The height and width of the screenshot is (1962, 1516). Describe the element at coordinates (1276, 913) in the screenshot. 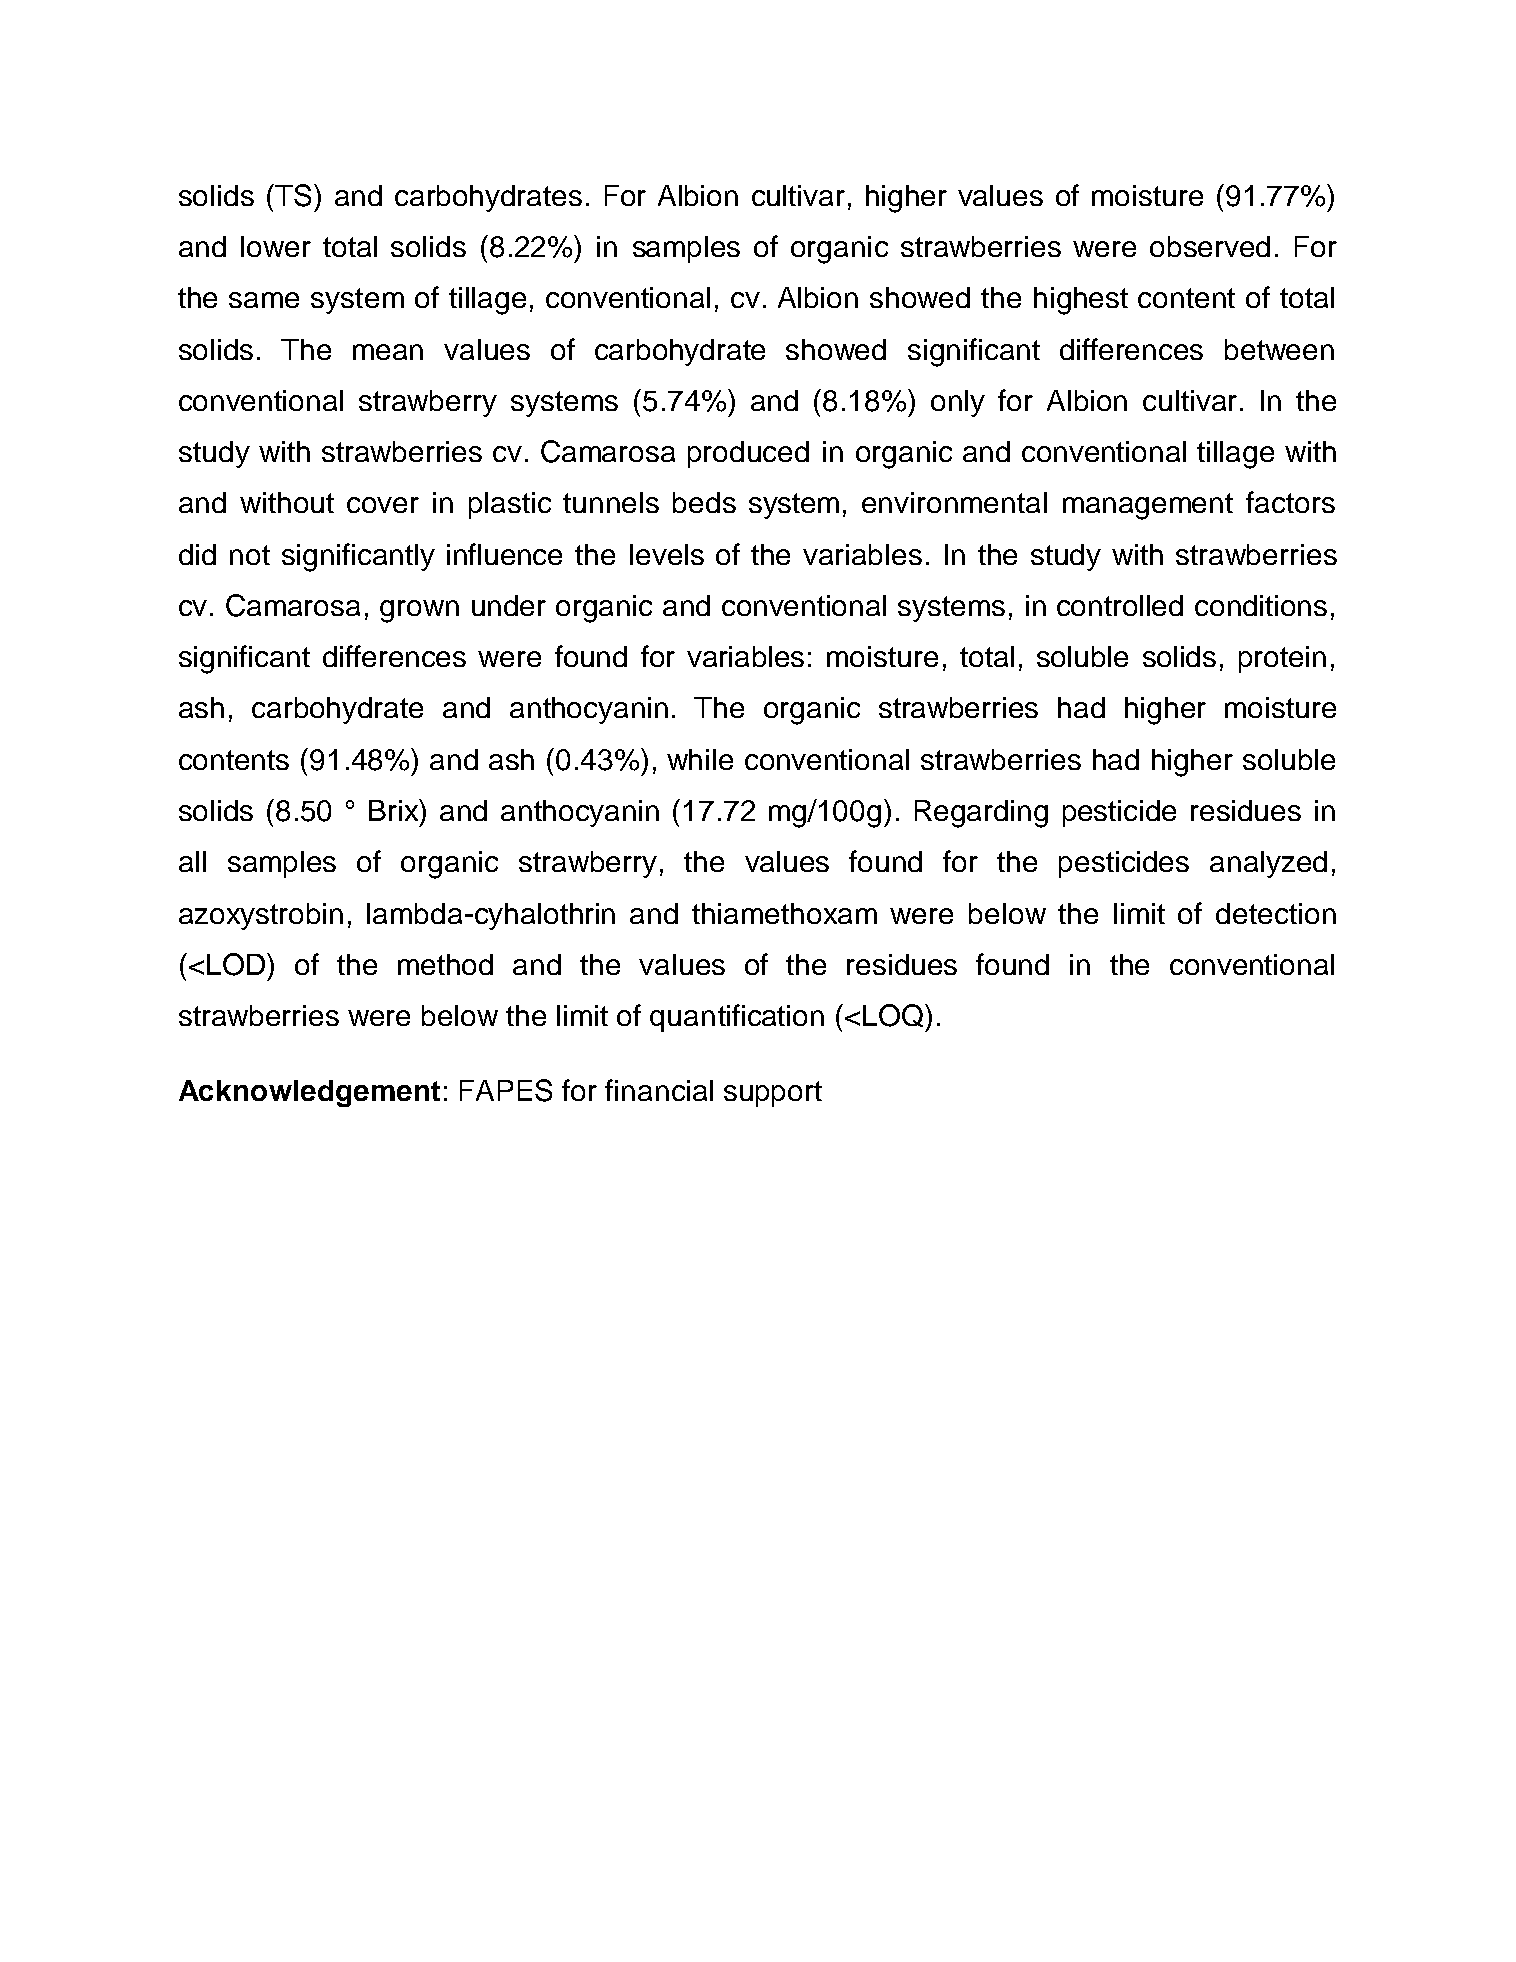

I see `detection` at that location.
